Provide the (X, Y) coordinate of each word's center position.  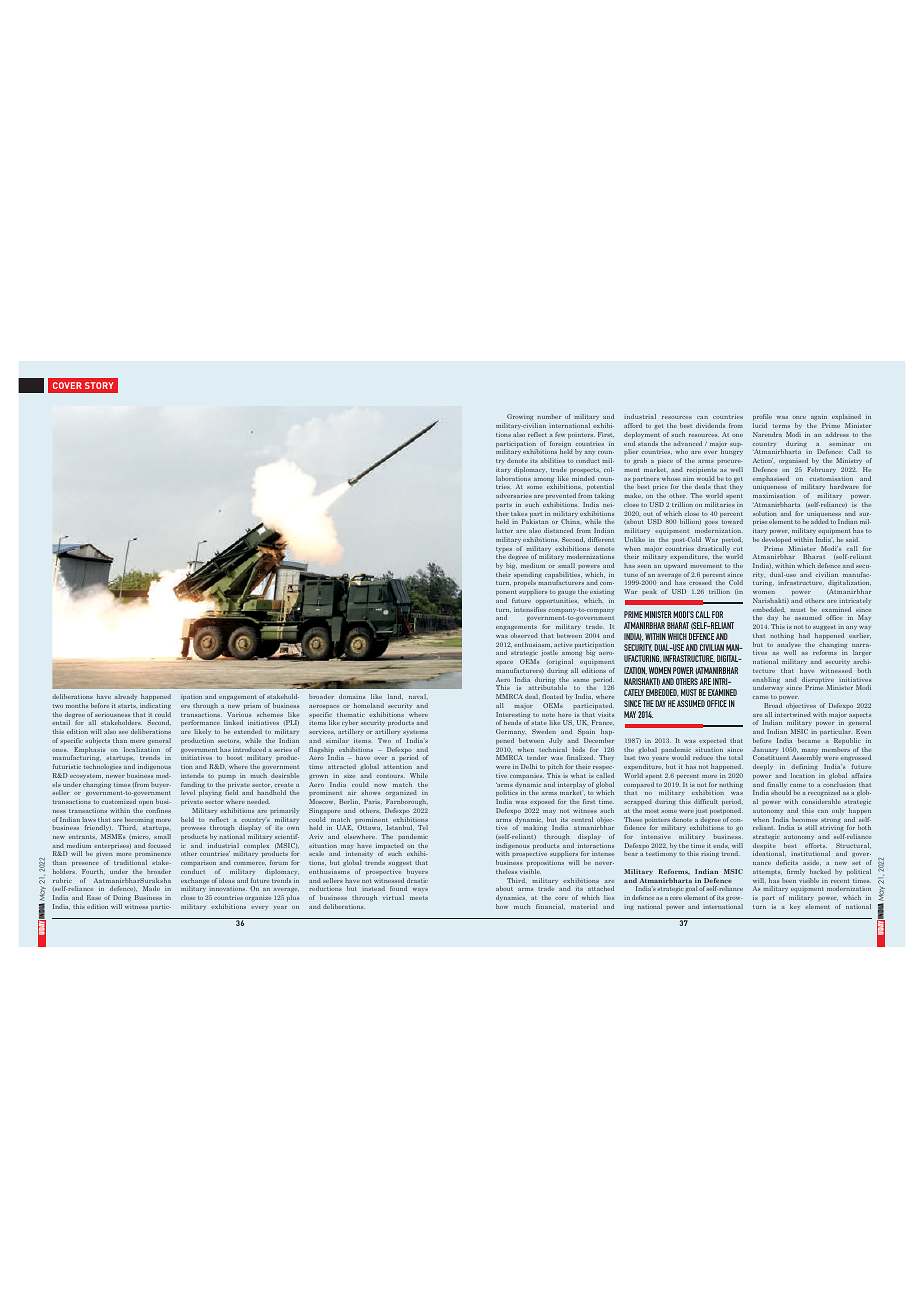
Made (151, 888)
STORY (99, 385)
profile (762, 419)
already (125, 697)
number (549, 416)
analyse (789, 646)
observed (524, 635)
